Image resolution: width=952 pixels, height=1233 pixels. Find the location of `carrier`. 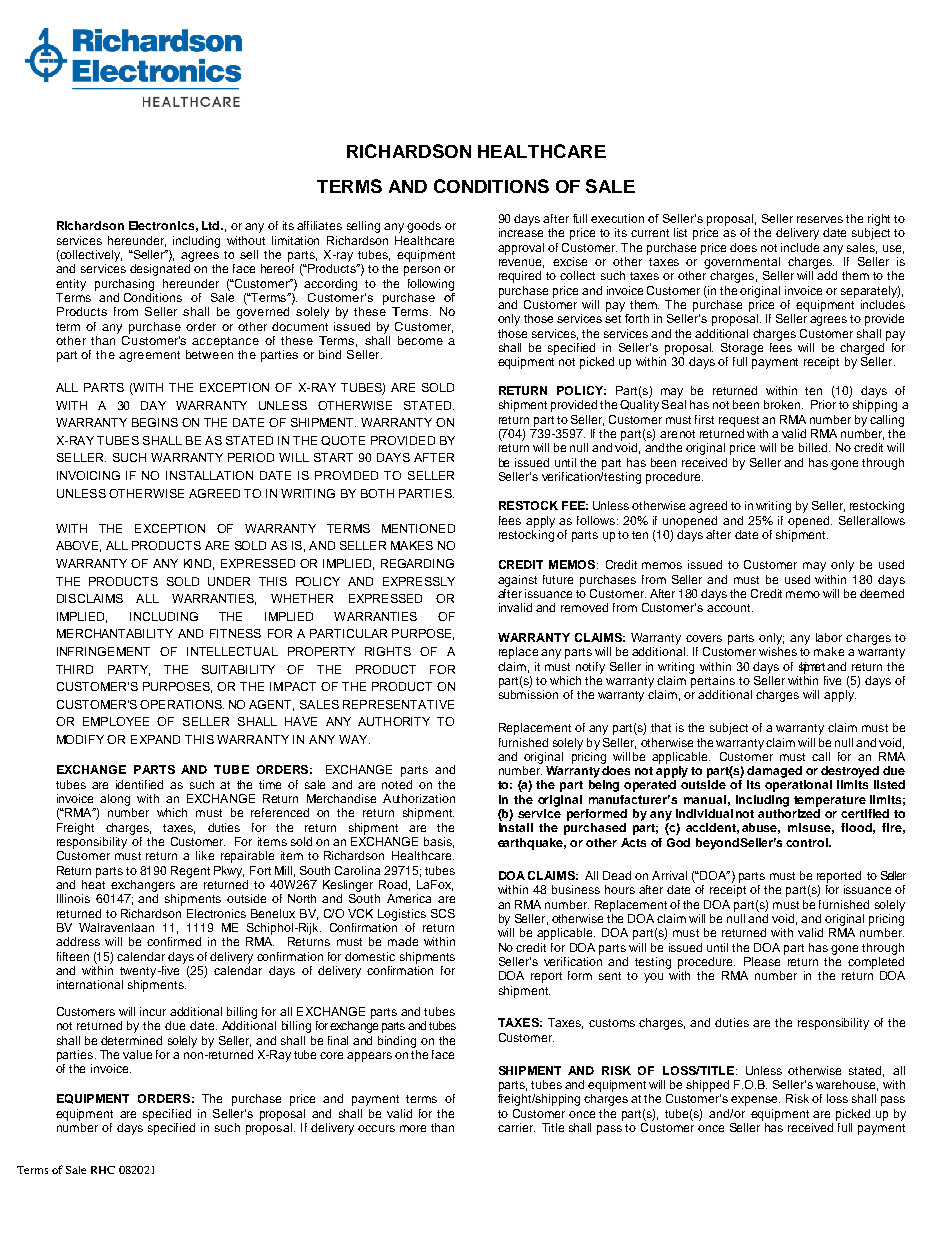

carrier is located at coordinates (516, 1127).
